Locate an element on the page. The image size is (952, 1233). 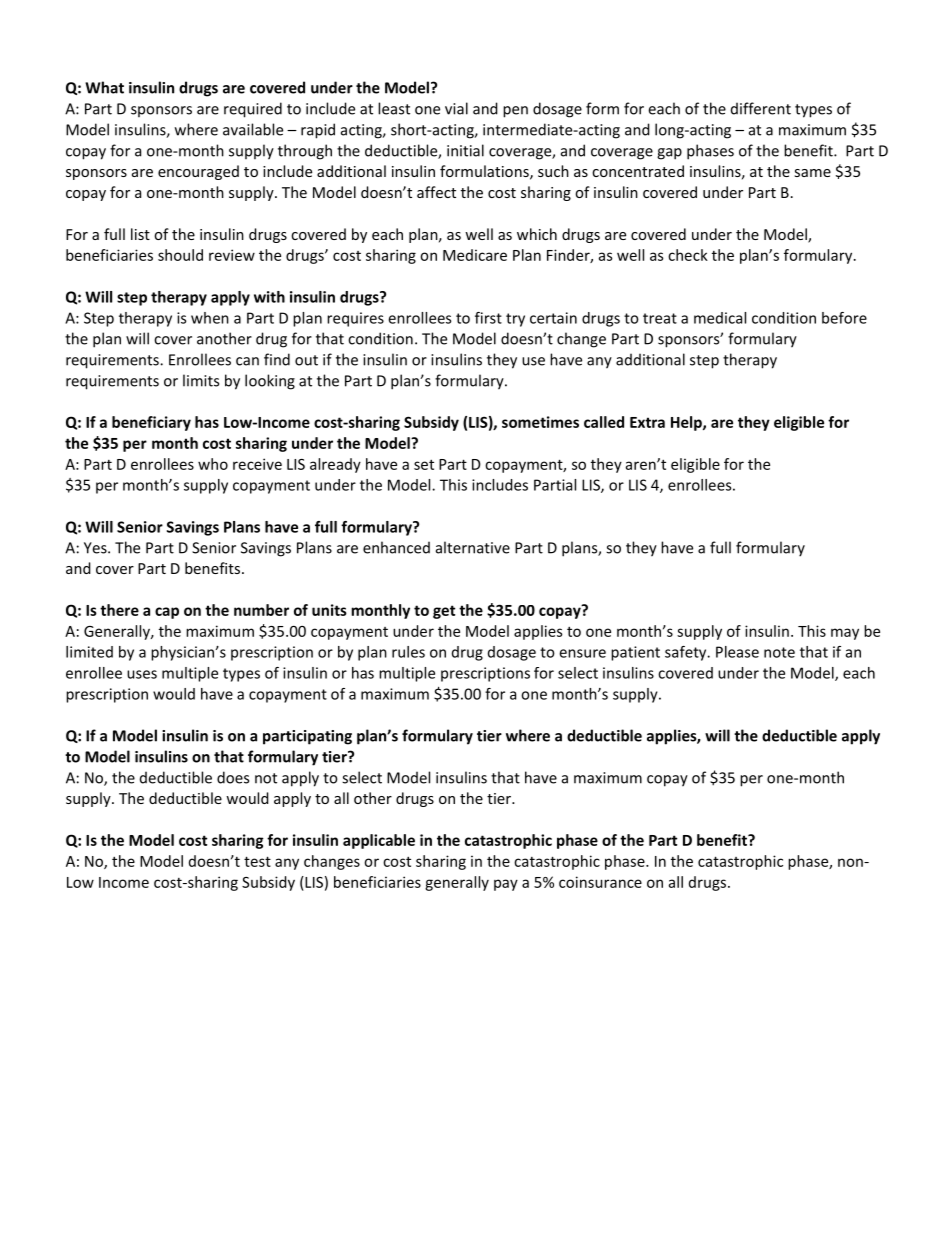
Extra is located at coordinates (647, 422).
